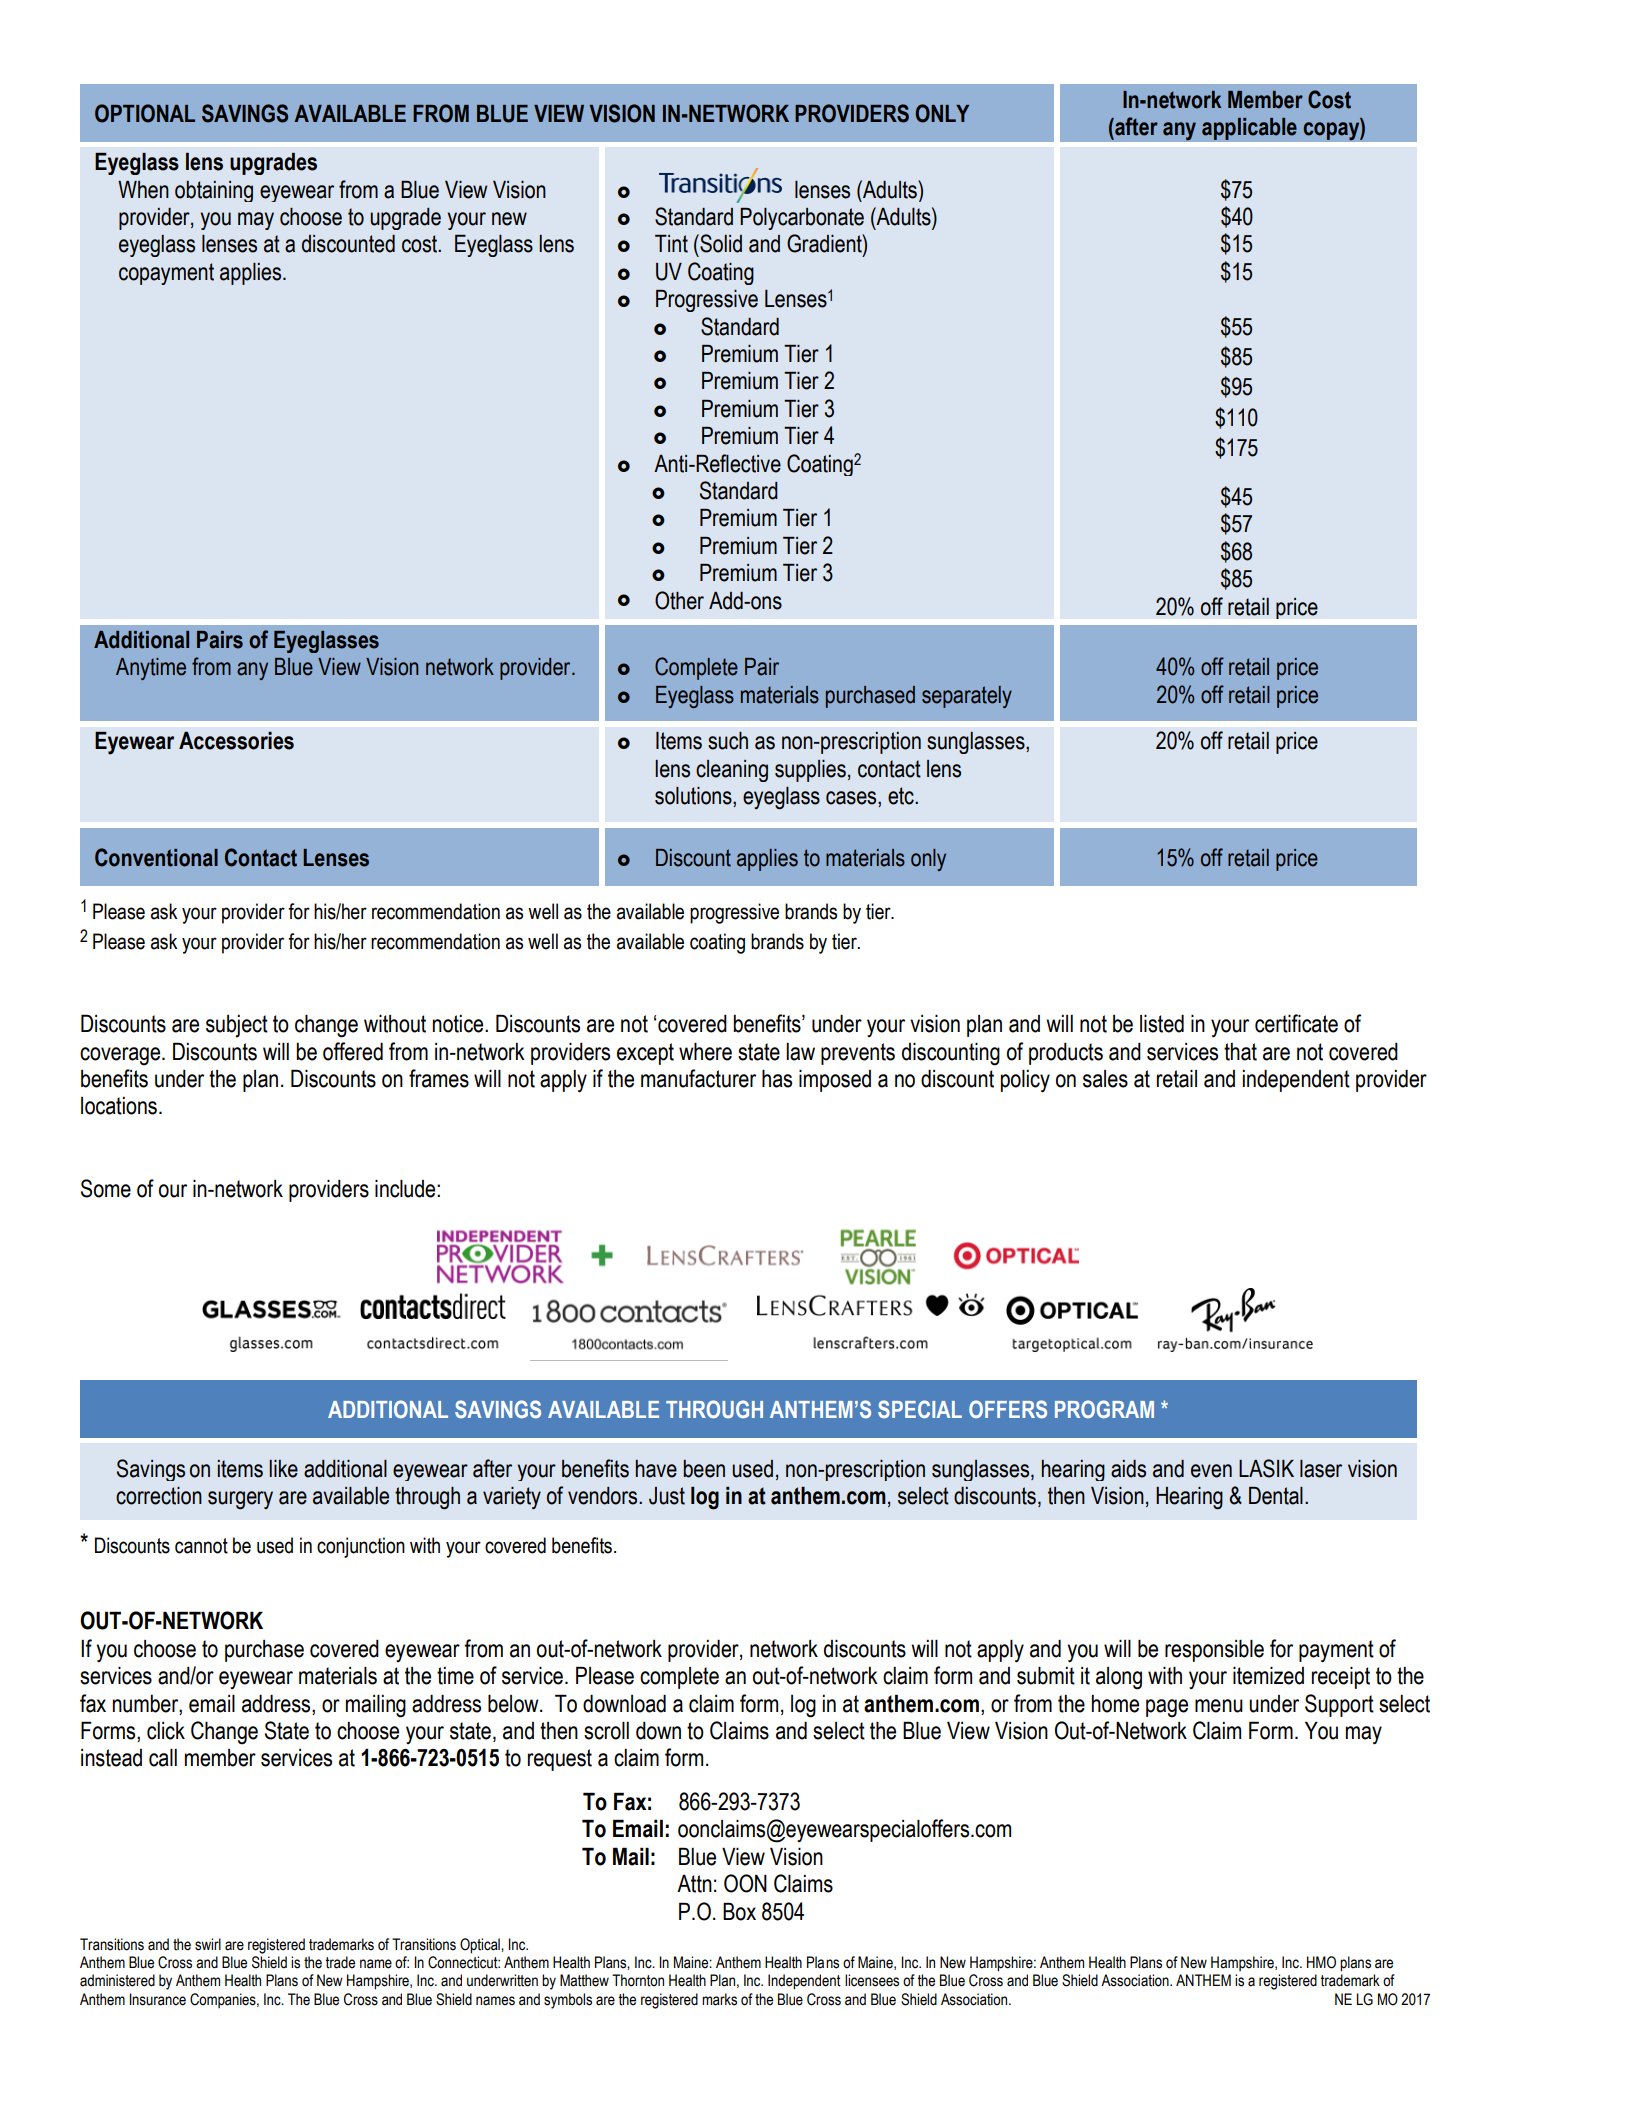 The width and height of the screenshot is (1625, 2103). Describe the element at coordinates (1249, 128) in the screenshot. I see `applicable` at that location.
